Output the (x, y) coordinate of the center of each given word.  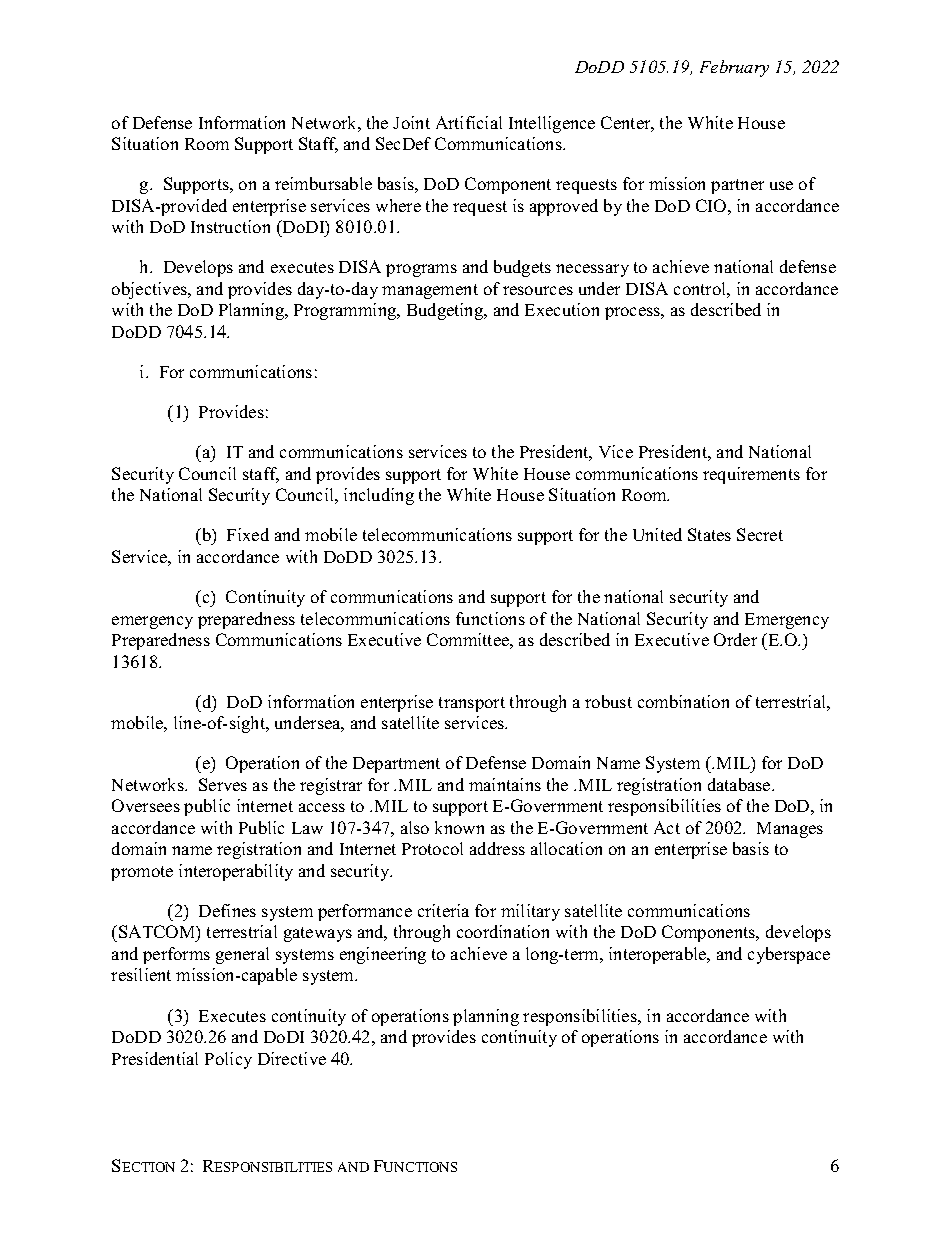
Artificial (469, 122)
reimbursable (323, 183)
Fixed (248, 534)
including (379, 496)
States (709, 534)
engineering (383, 955)
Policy (228, 1060)
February (734, 68)
